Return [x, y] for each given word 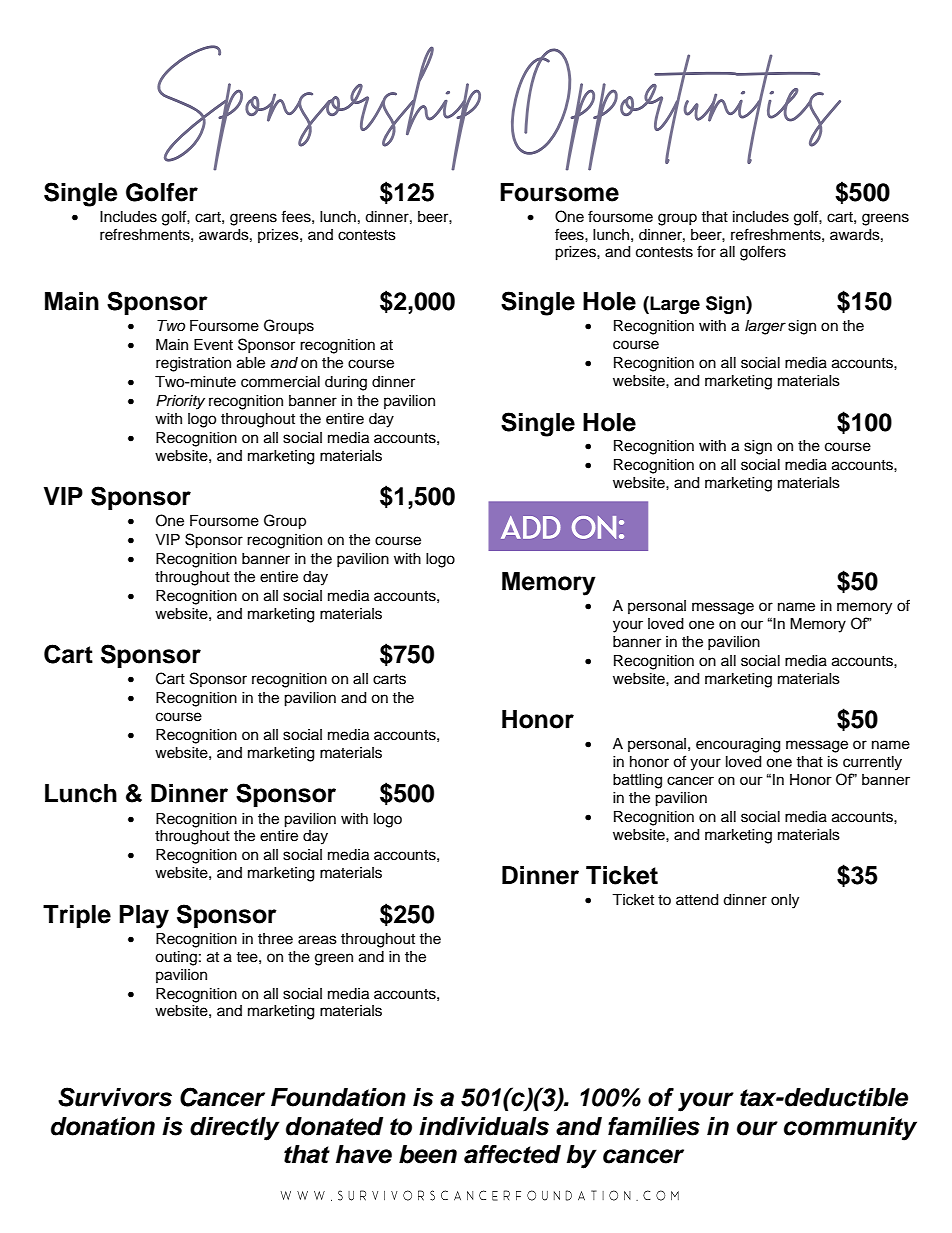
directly [235, 1129]
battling [637, 781]
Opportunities [676, 109]
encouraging [738, 745]
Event [213, 345]
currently [872, 763]
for [706, 251]
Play [144, 917]
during [346, 383]
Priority [180, 402]
